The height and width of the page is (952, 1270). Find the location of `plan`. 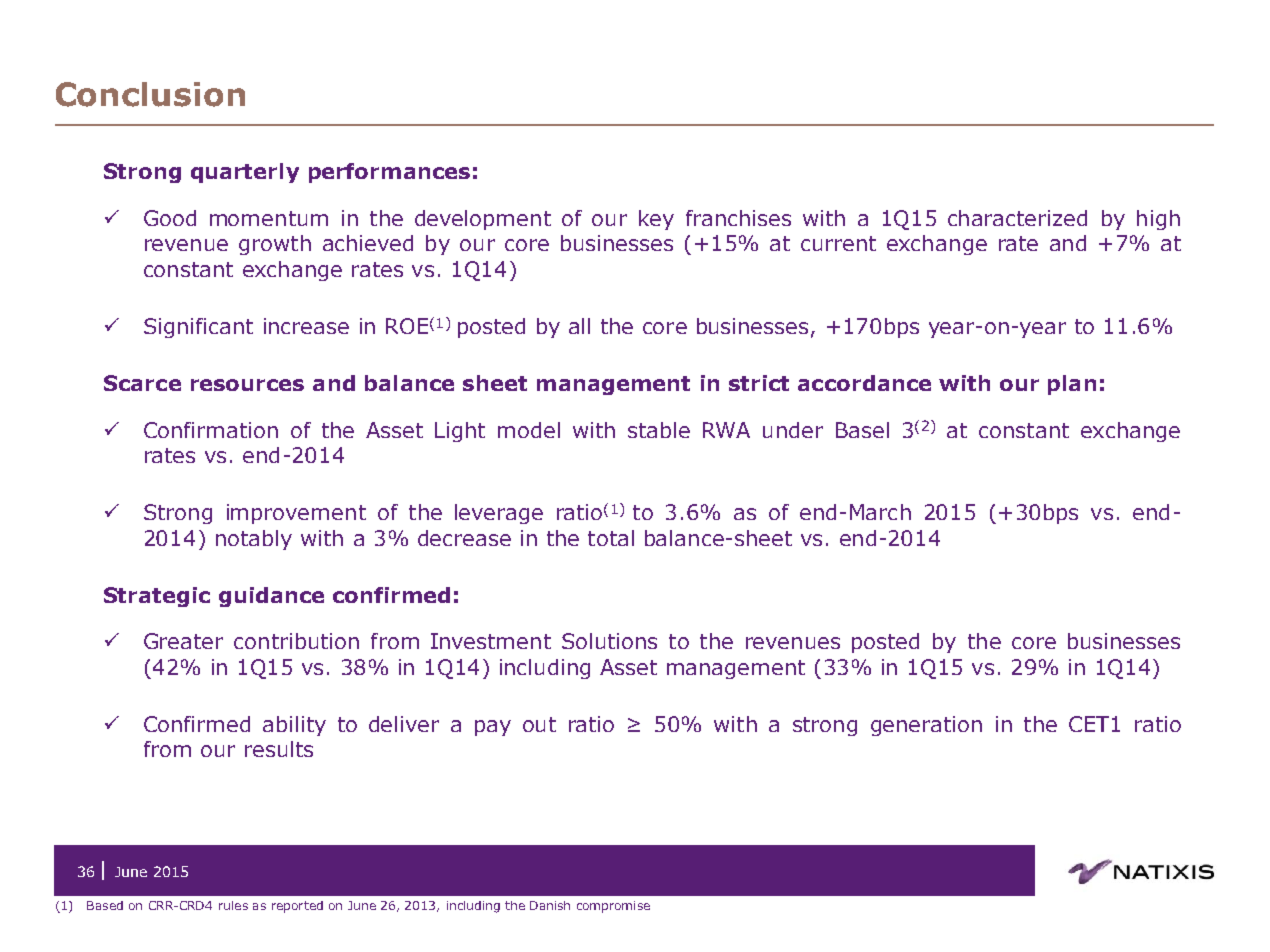

plan is located at coordinates (1072, 385).
